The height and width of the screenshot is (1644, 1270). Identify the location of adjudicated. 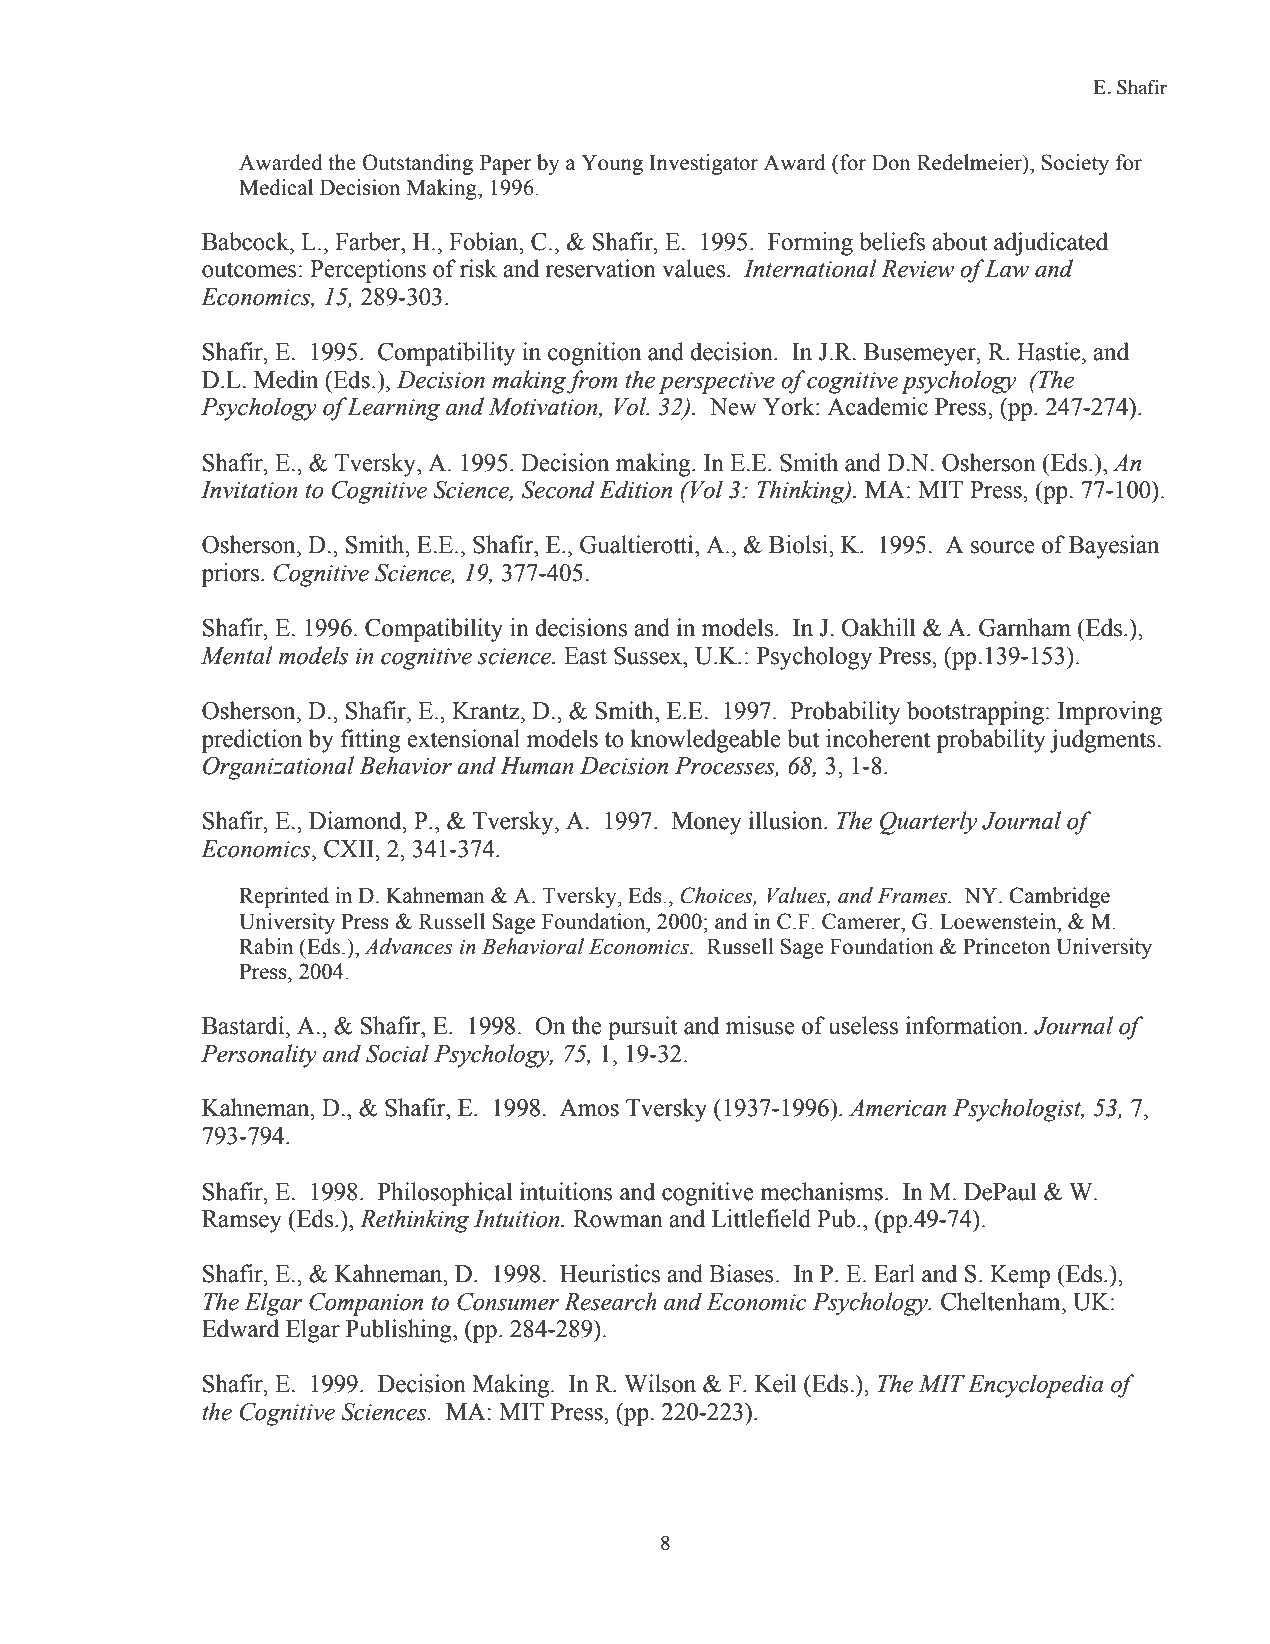
(1051, 244).
